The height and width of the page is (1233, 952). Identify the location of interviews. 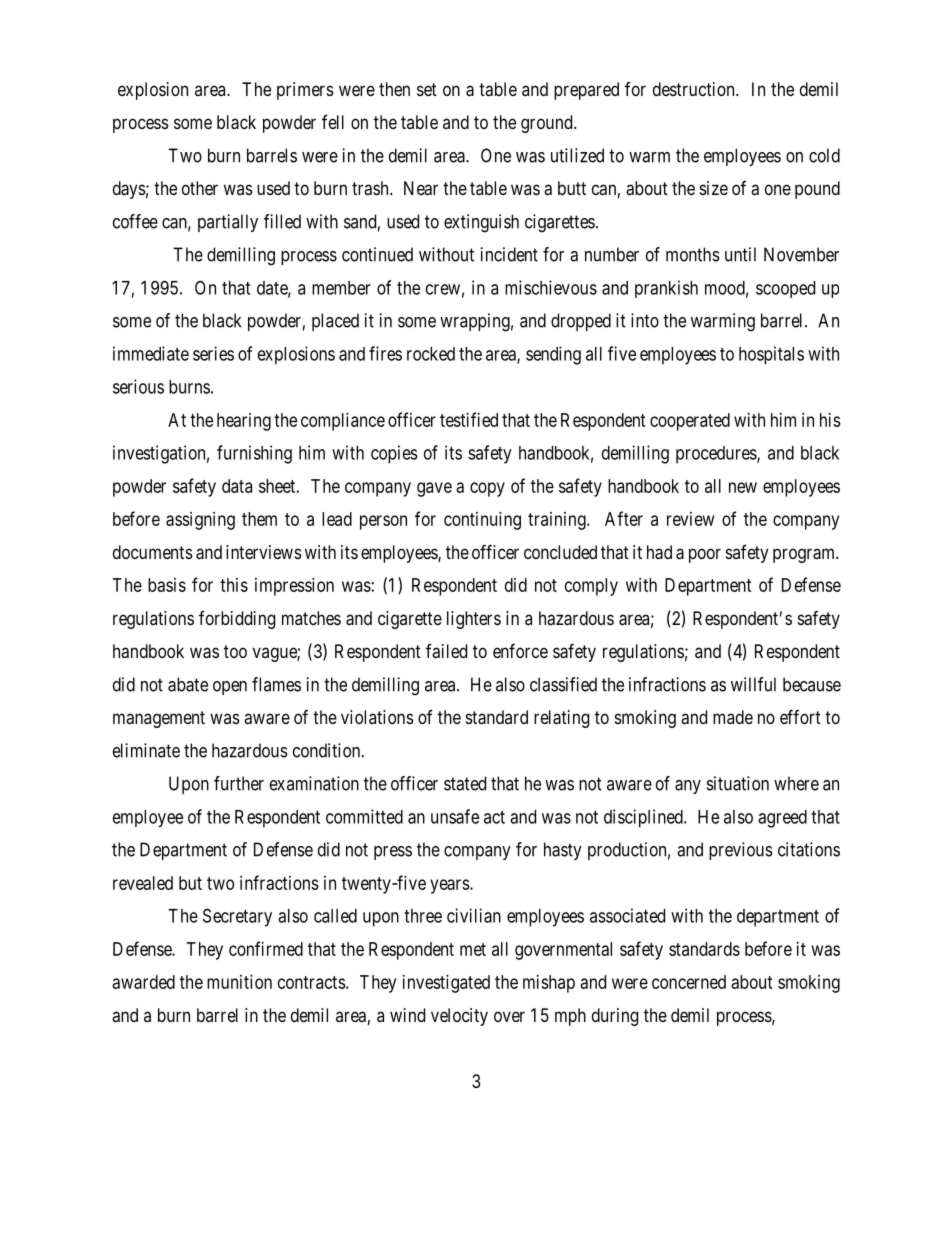
(264, 552).
